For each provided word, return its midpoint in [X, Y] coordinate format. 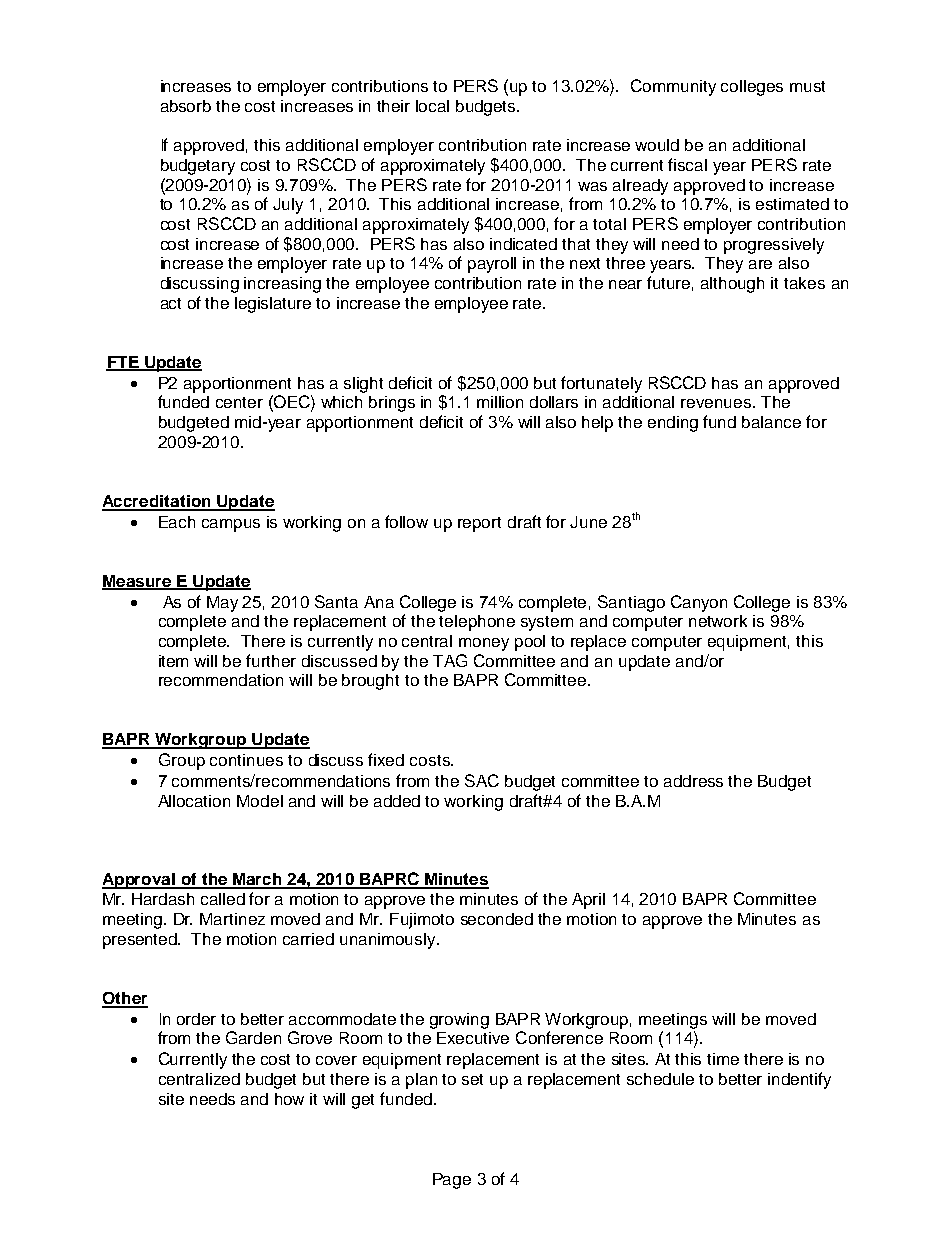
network [718, 621]
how [289, 1099]
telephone [477, 623]
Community [673, 87]
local [432, 106]
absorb [186, 106]
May [222, 604]
